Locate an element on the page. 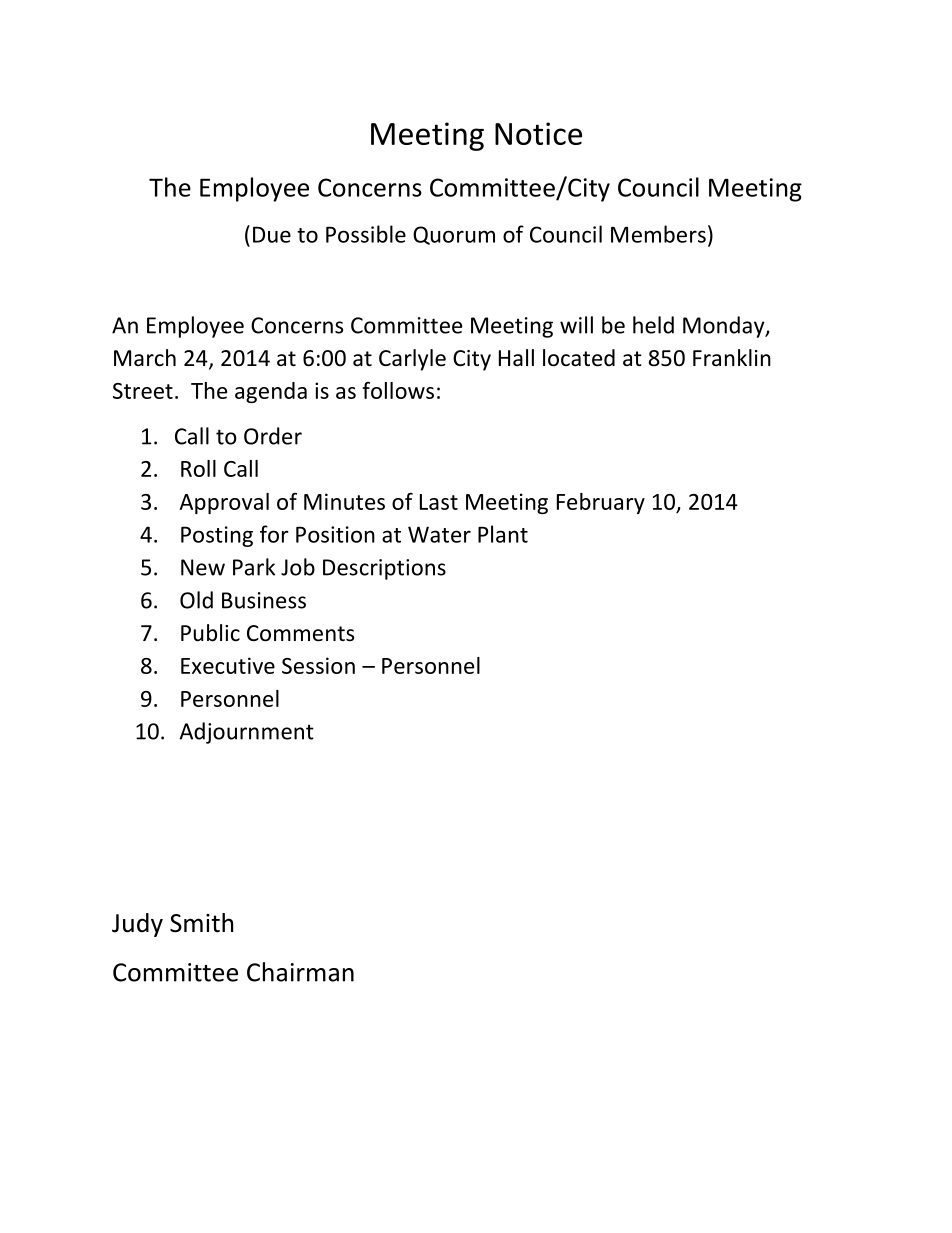 The height and width of the document is (1233, 952). Smith is located at coordinates (201, 923).
